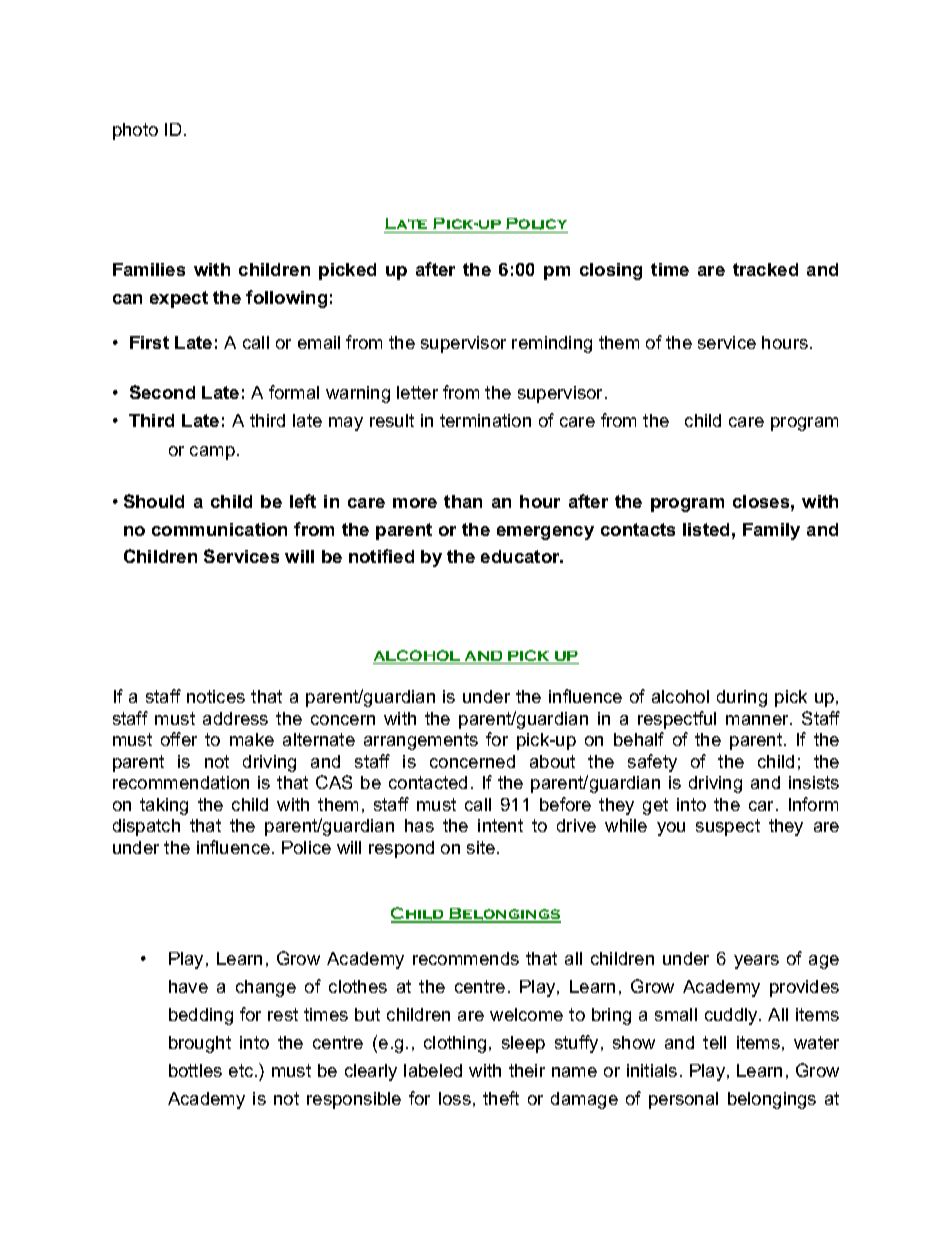  Describe the element at coordinates (536, 225) in the document. I see `Policy` at that location.
